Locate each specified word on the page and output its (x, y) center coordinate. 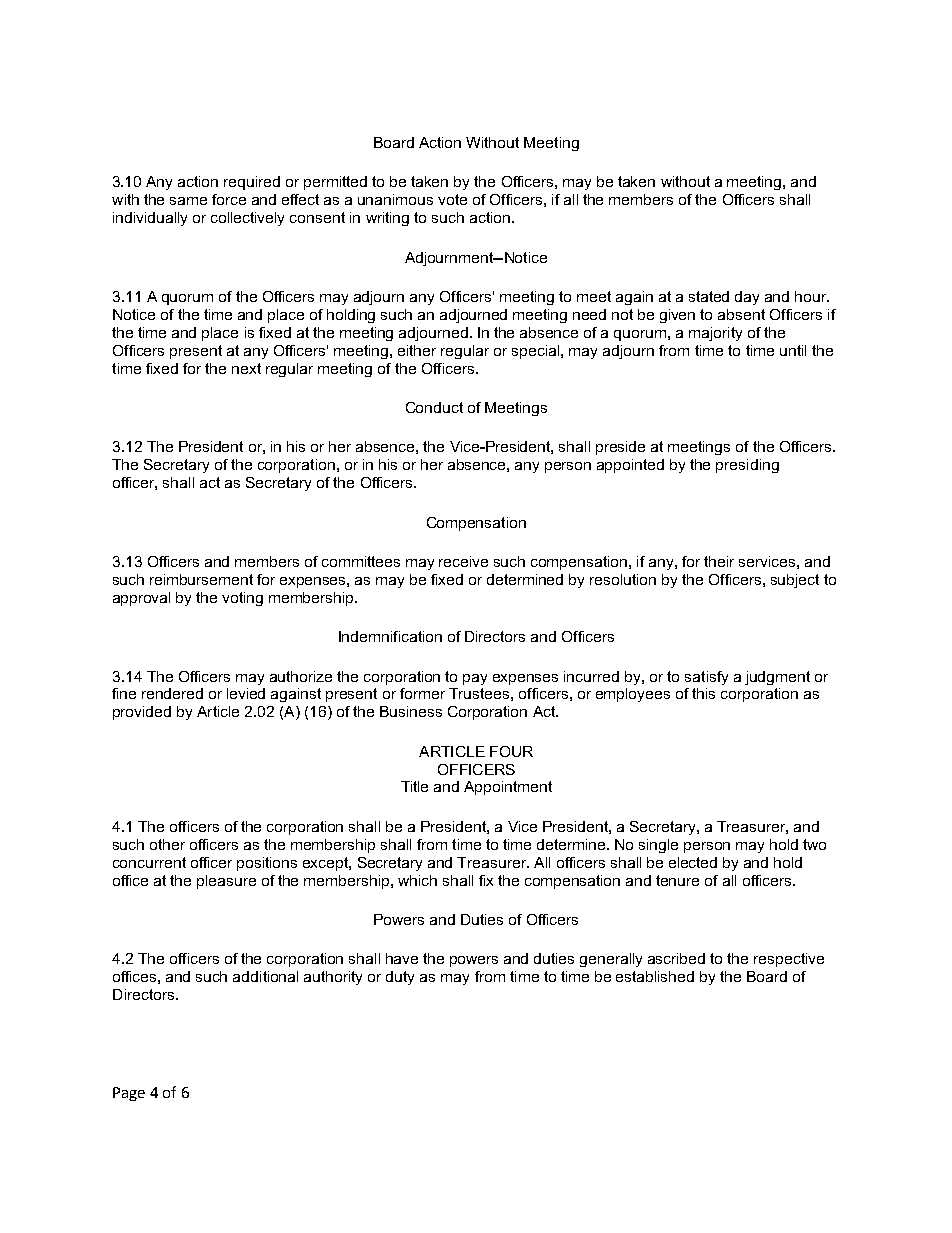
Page (129, 1094)
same (188, 201)
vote (452, 199)
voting (242, 599)
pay (475, 679)
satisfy (706, 678)
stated (709, 296)
